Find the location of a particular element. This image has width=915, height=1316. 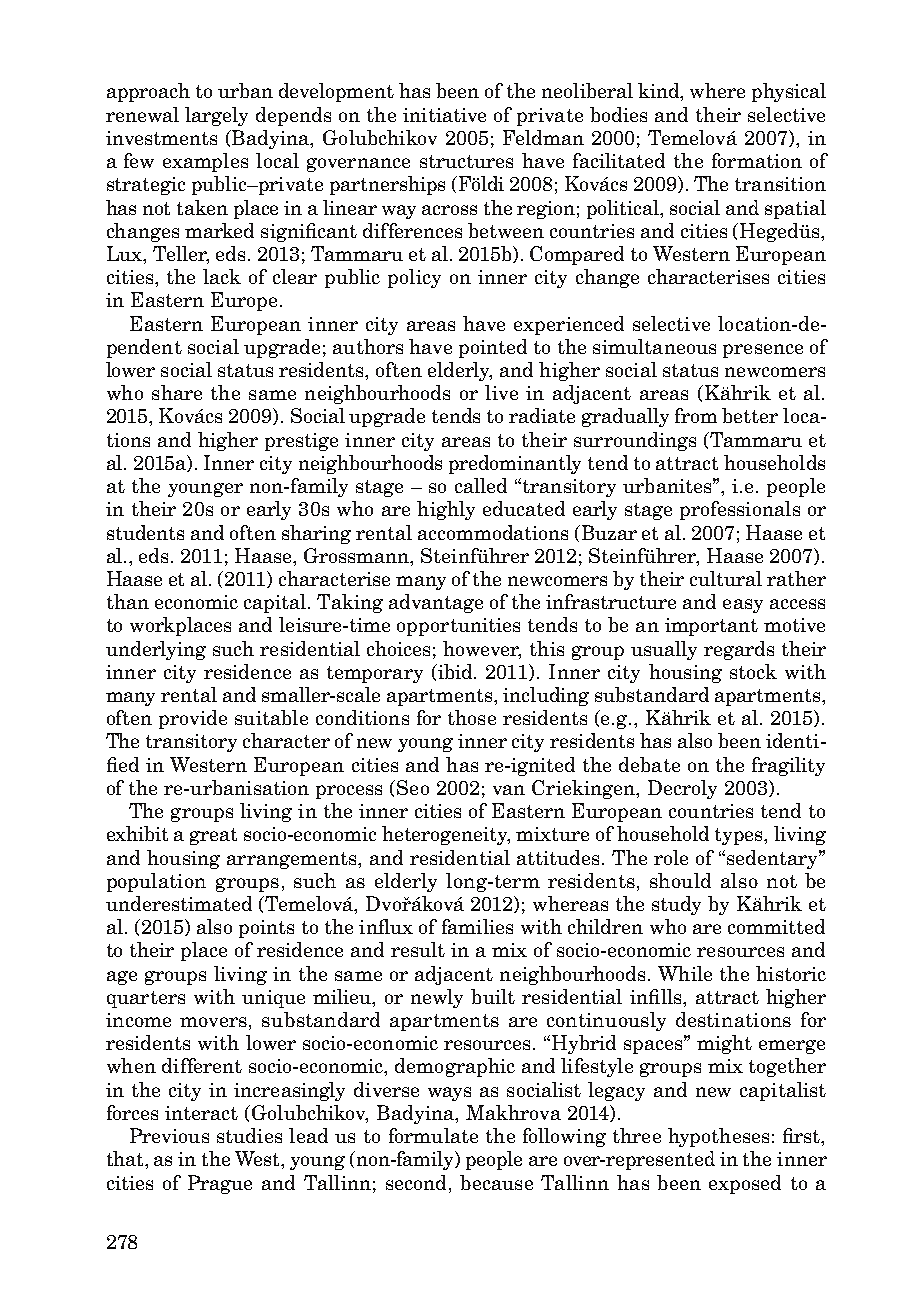

families is located at coordinates (477, 926).
